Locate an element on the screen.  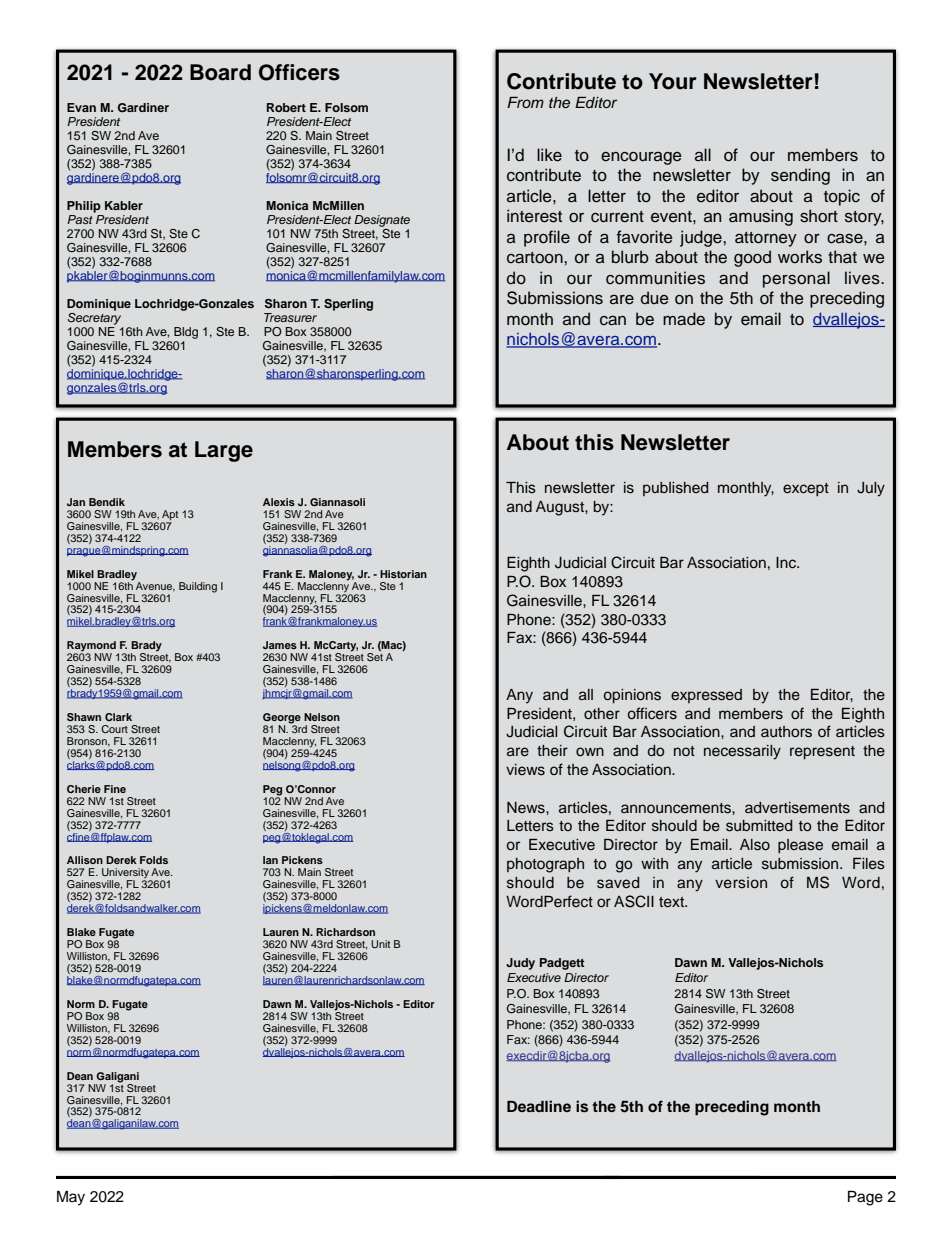
sending is located at coordinates (800, 176).
